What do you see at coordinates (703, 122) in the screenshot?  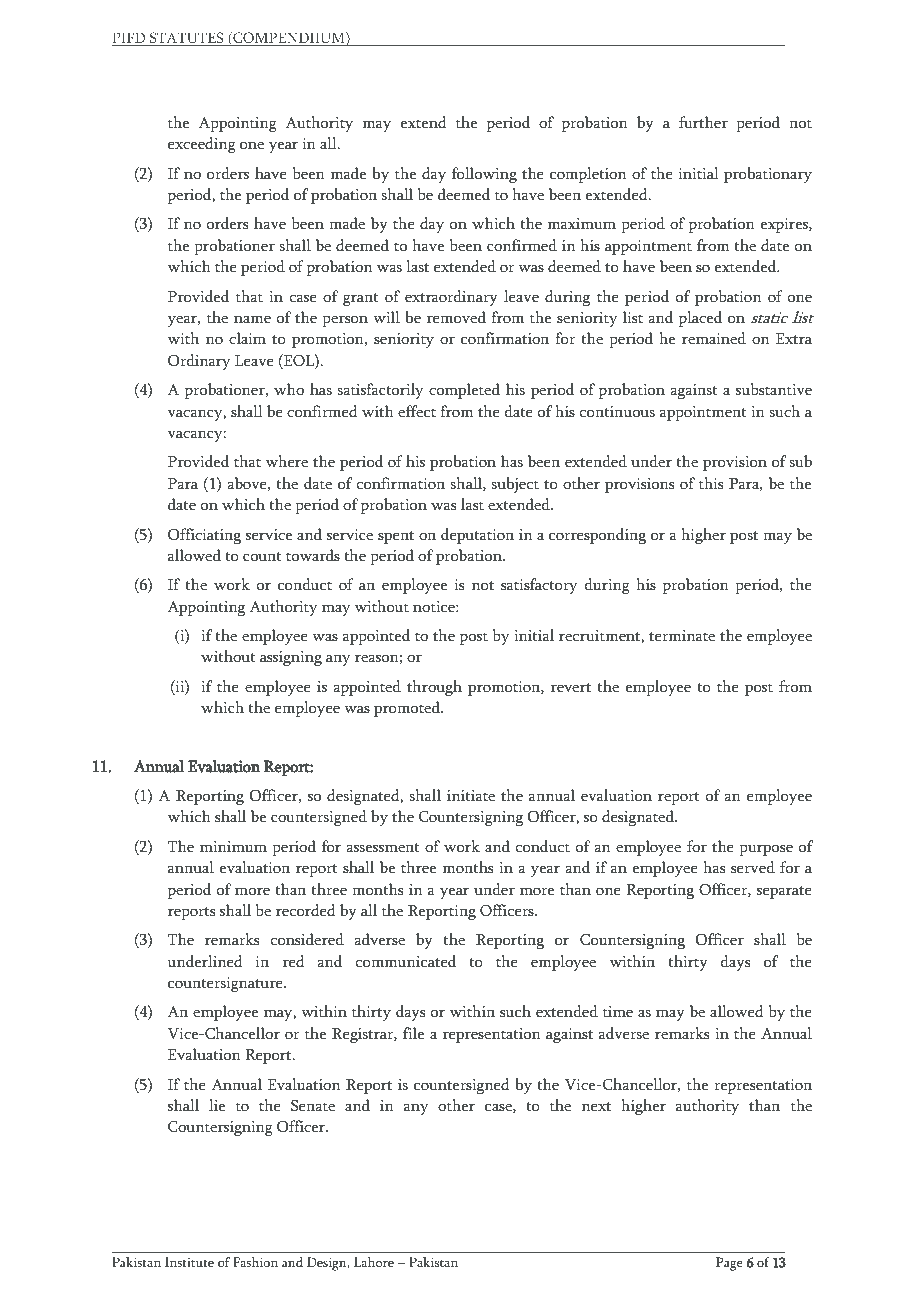 I see `further` at bounding box center [703, 122].
